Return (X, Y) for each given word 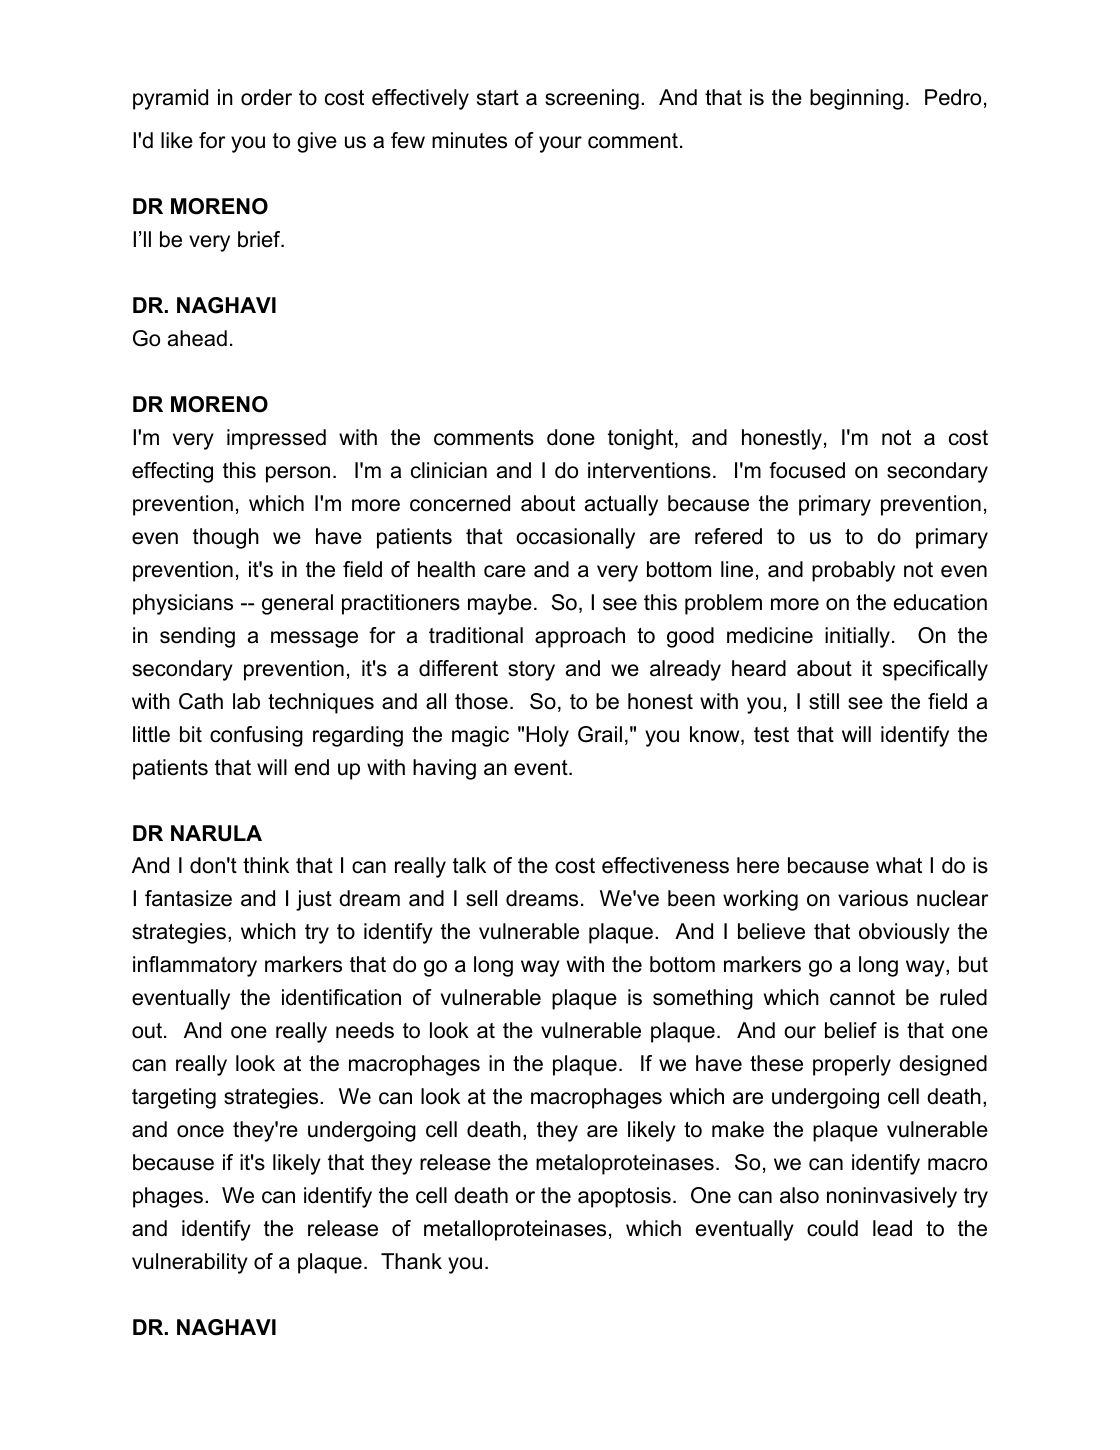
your (560, 144)
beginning (856, 99)
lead (892, 1228)
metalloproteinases (515, 1230)
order (266, 97)
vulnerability (190, 1263)
